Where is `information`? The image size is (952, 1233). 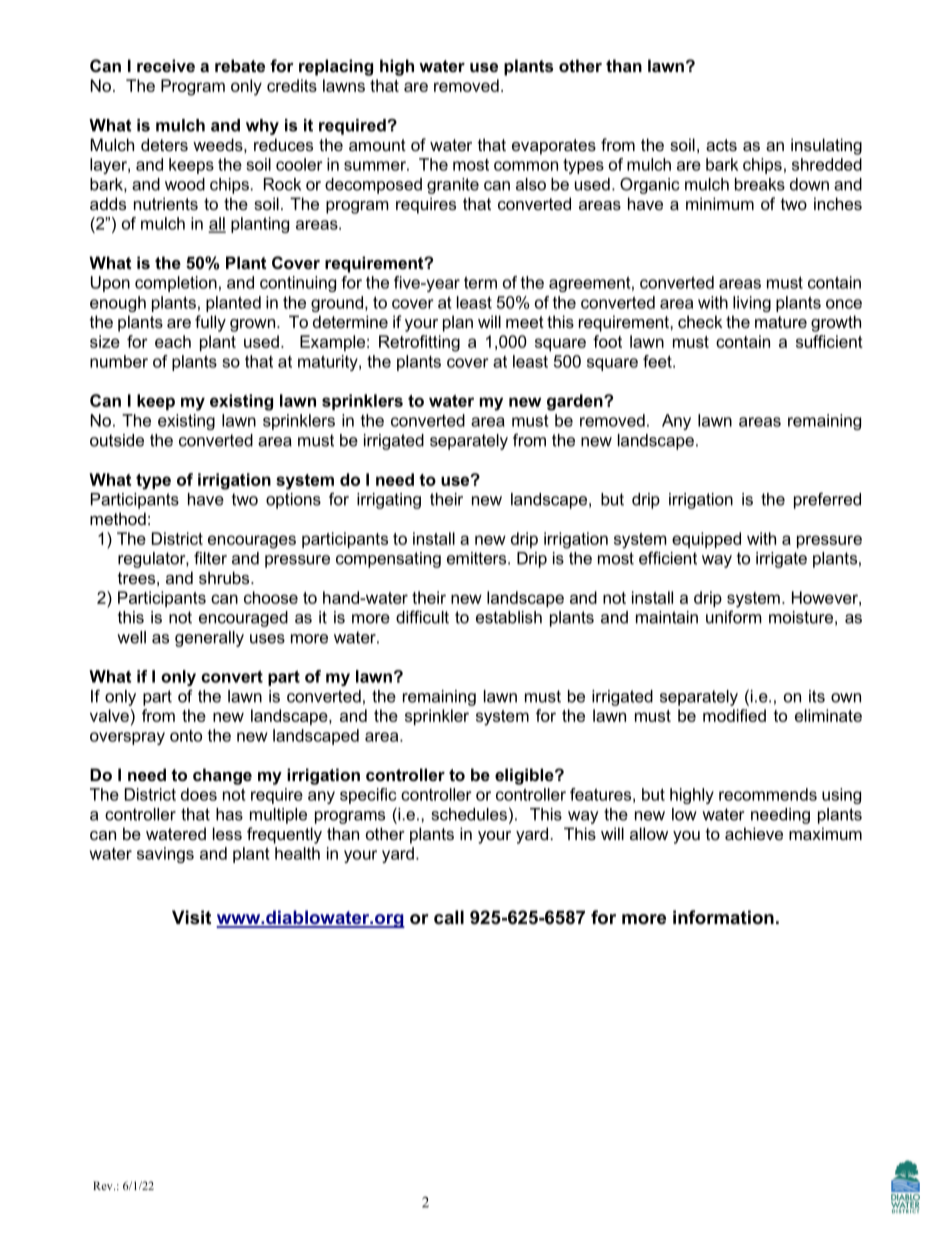 information is located at coordinates (723, 917).
